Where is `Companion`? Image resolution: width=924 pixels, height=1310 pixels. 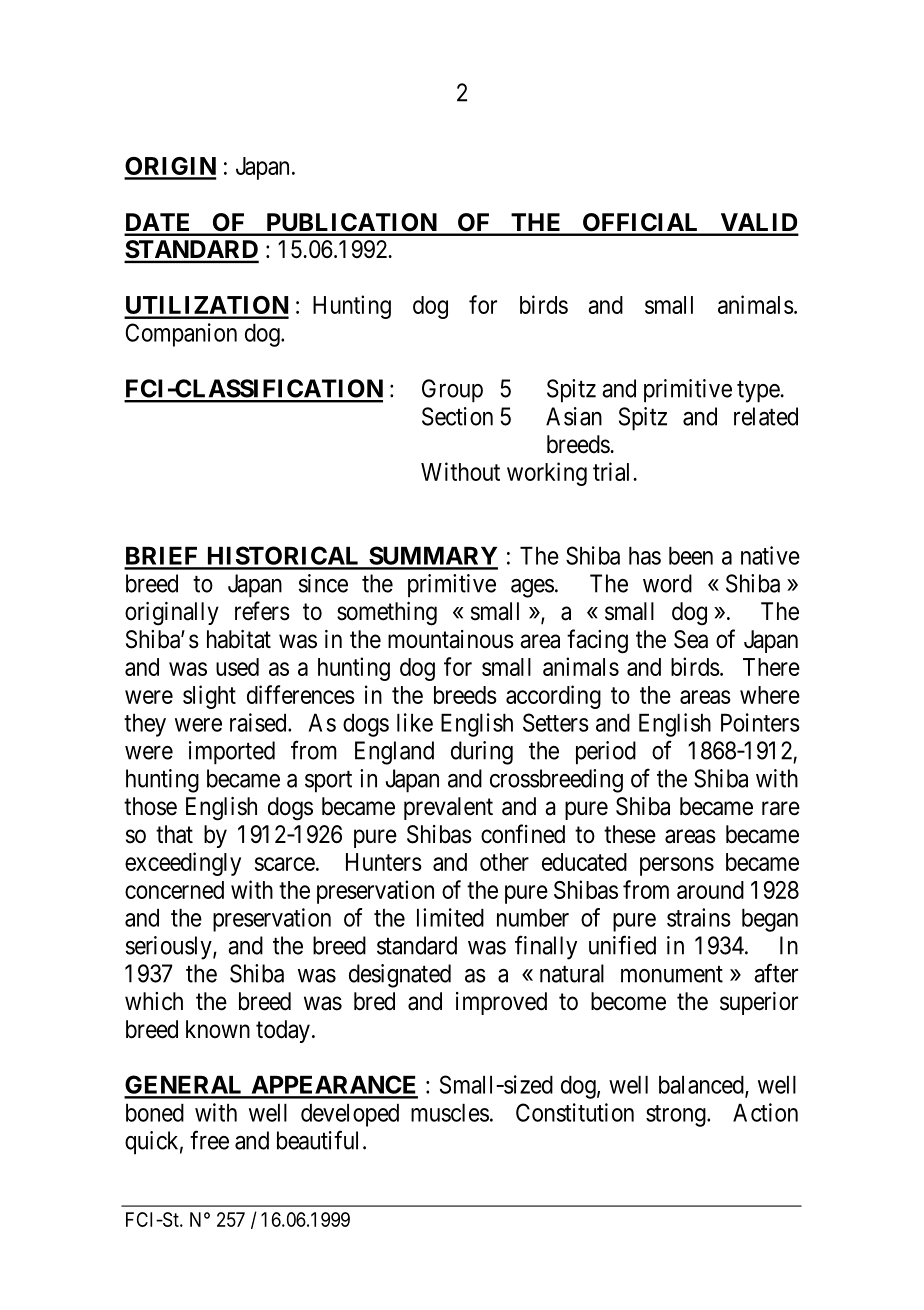
Companion is located at coordinates (181, 335).
